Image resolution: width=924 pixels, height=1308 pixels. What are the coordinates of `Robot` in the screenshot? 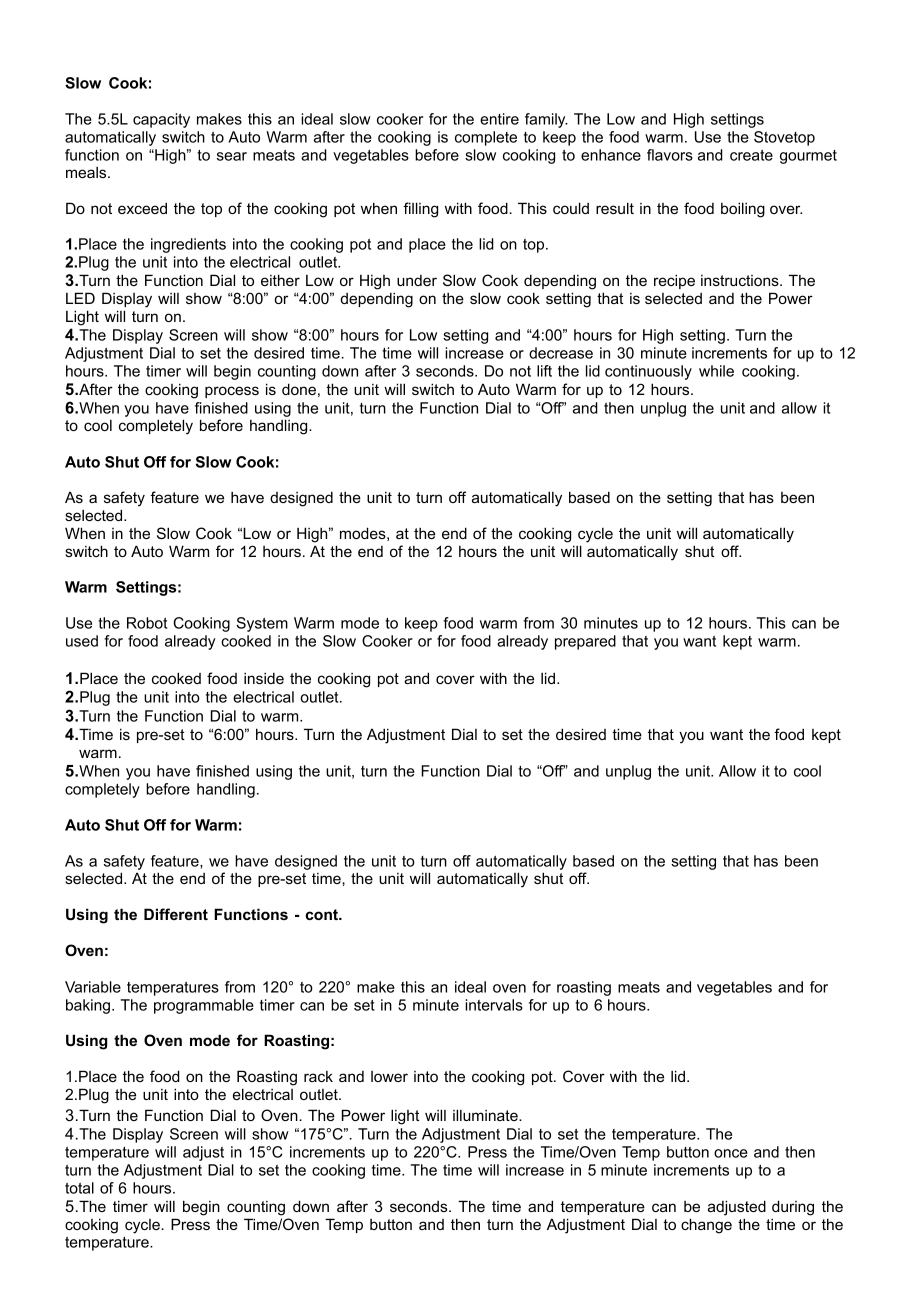 It's located at (147, 623).
